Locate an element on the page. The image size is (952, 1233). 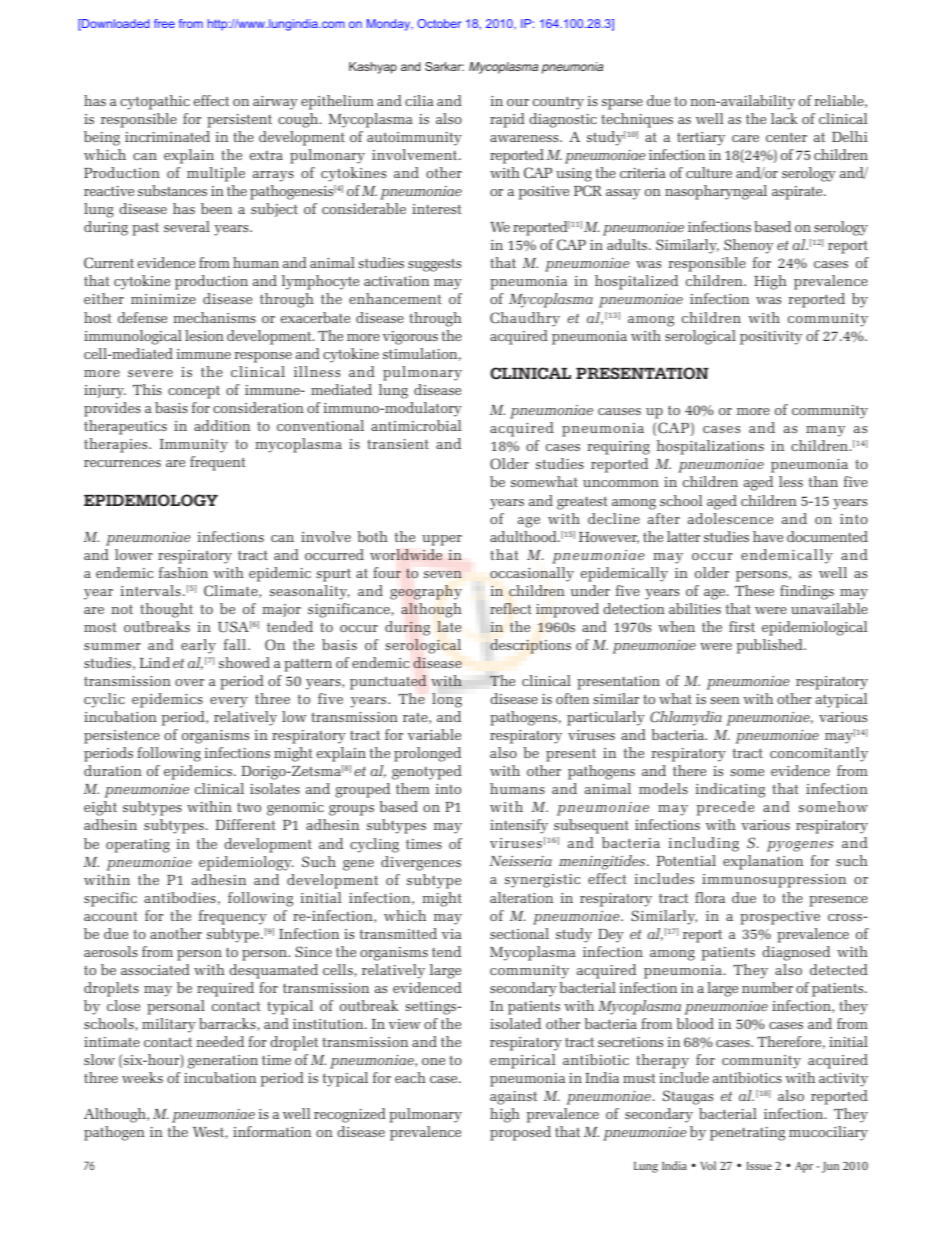
thought is located at coordinates (166, 610).
